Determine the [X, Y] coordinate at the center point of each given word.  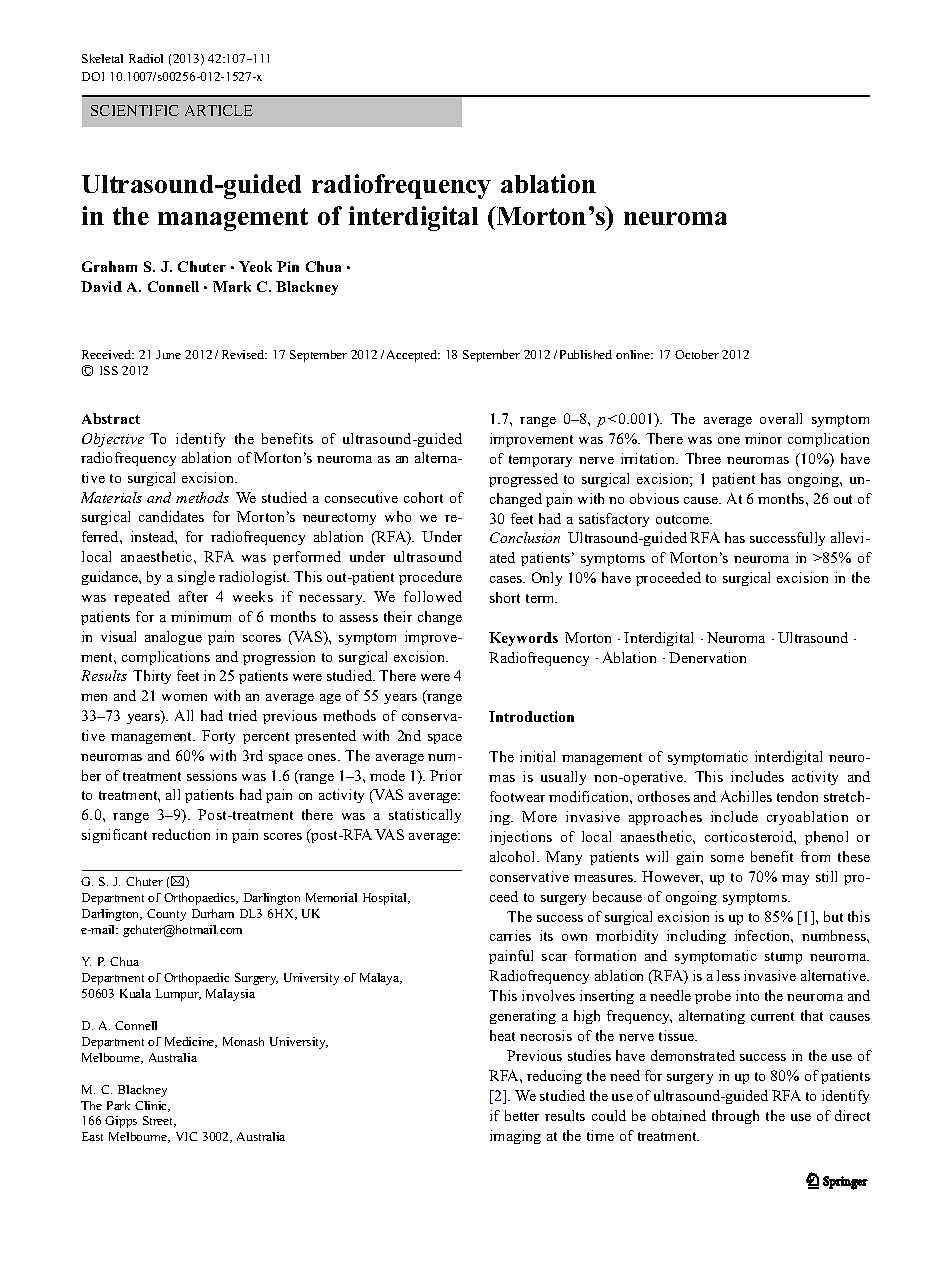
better [522, 1115]
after [193, 596]
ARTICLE [219, 110]
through [735, 1117]
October [697, 354]
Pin [288, 266]
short [505, 597]
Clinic [152, 1106]
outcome [684, 519]
